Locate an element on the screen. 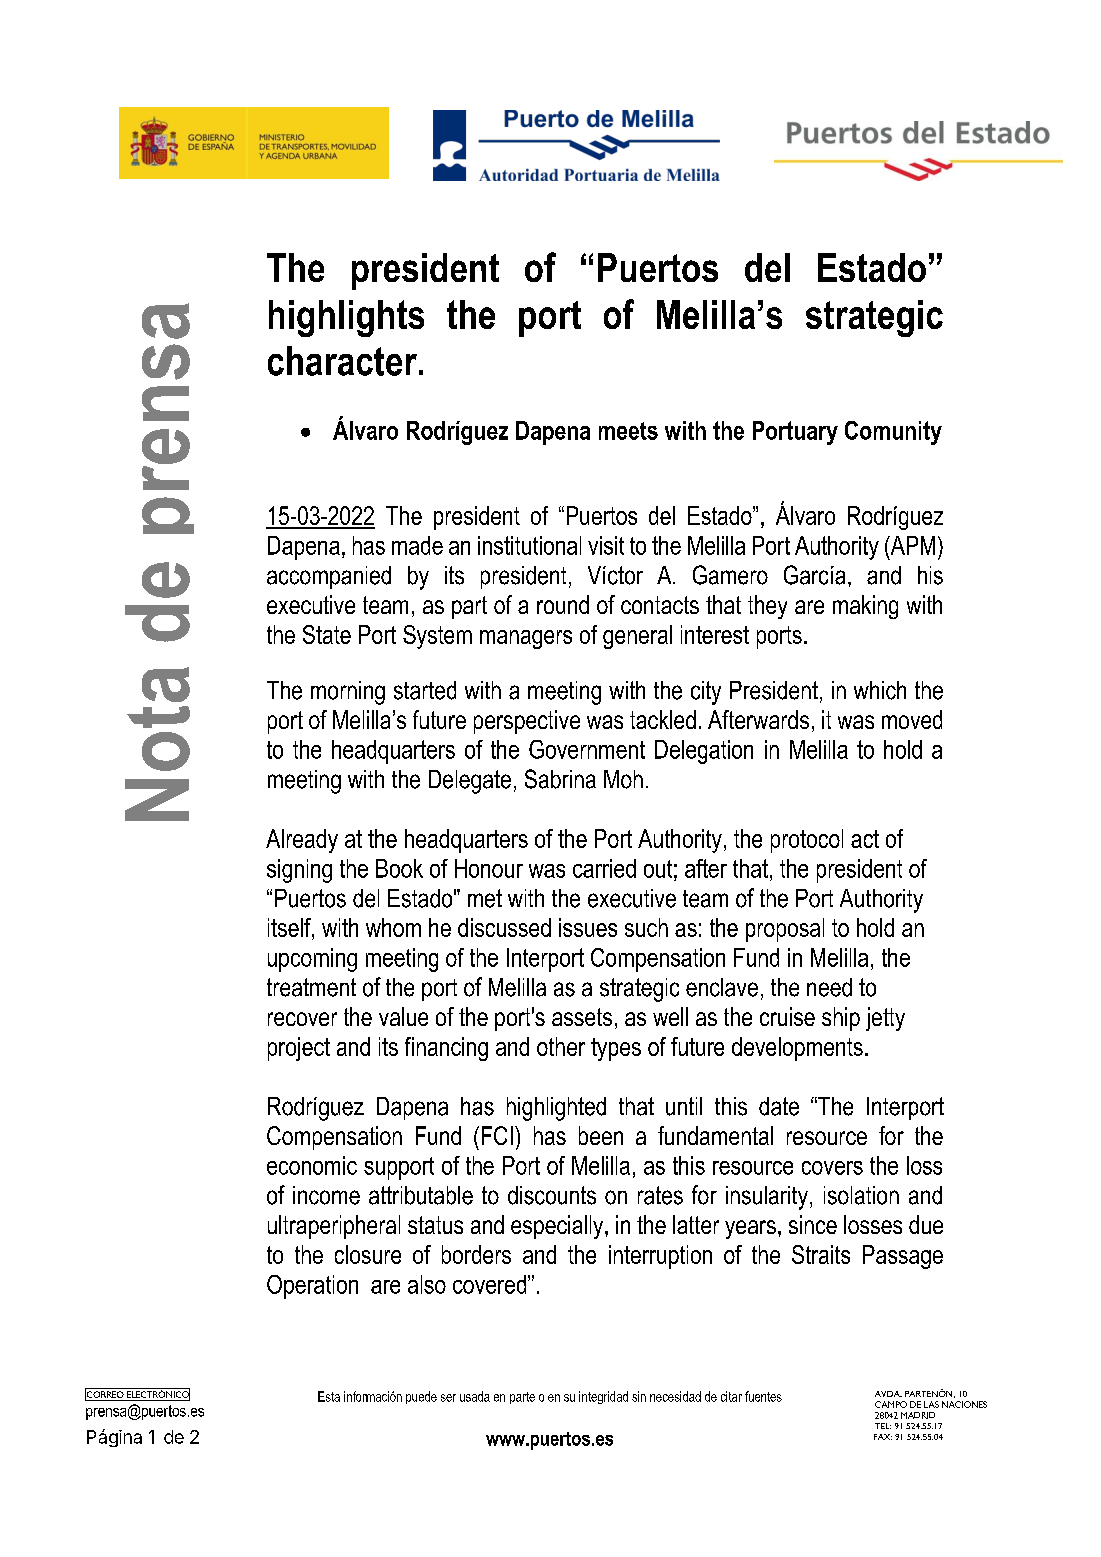 This screenshot has width=1101, height=1557. carried is located at coordinates (604, 868).
